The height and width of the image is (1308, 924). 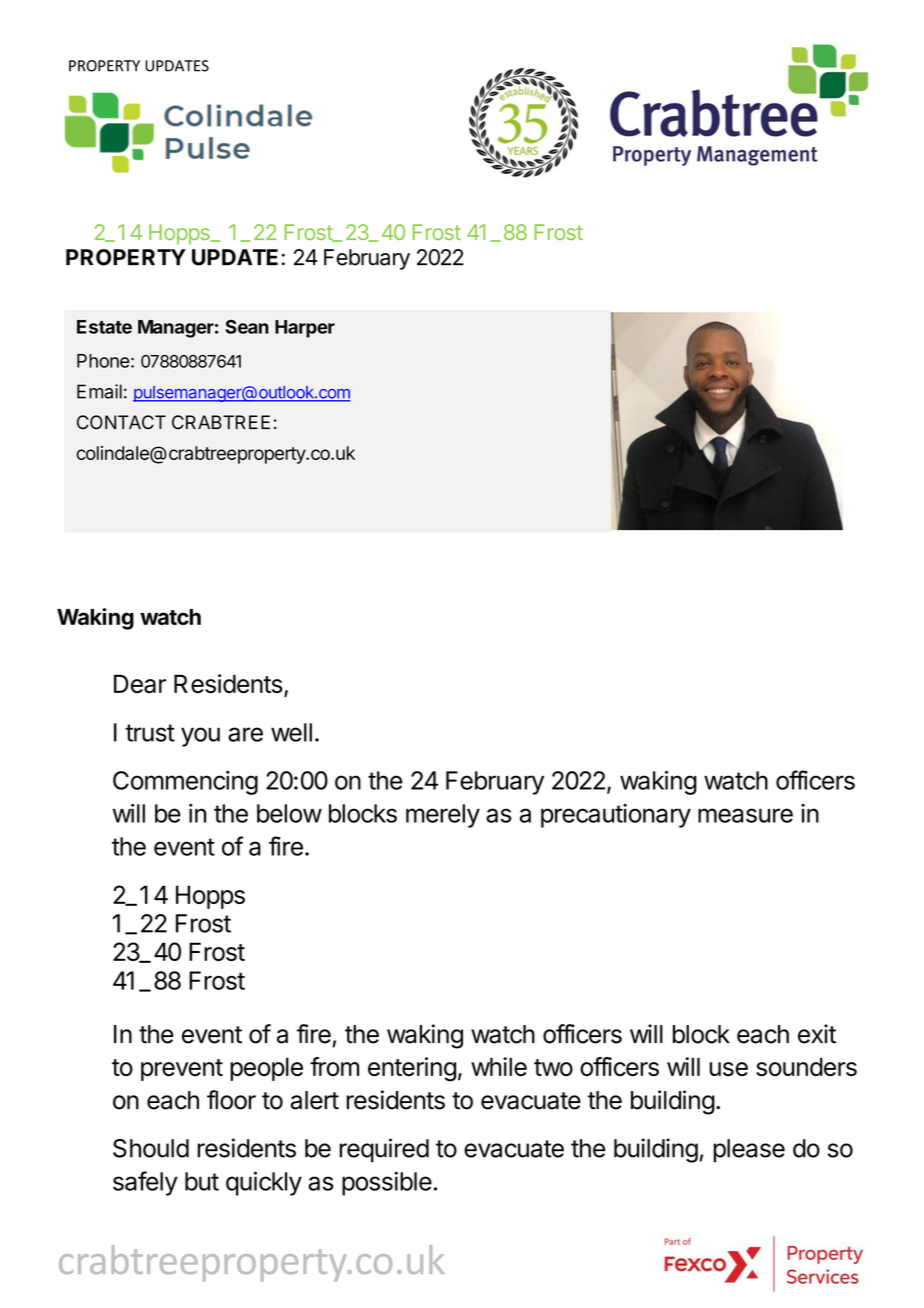 What do you see at coordinates (289, 813) in the image?
I see `below` at bounding box center [289, 813].
